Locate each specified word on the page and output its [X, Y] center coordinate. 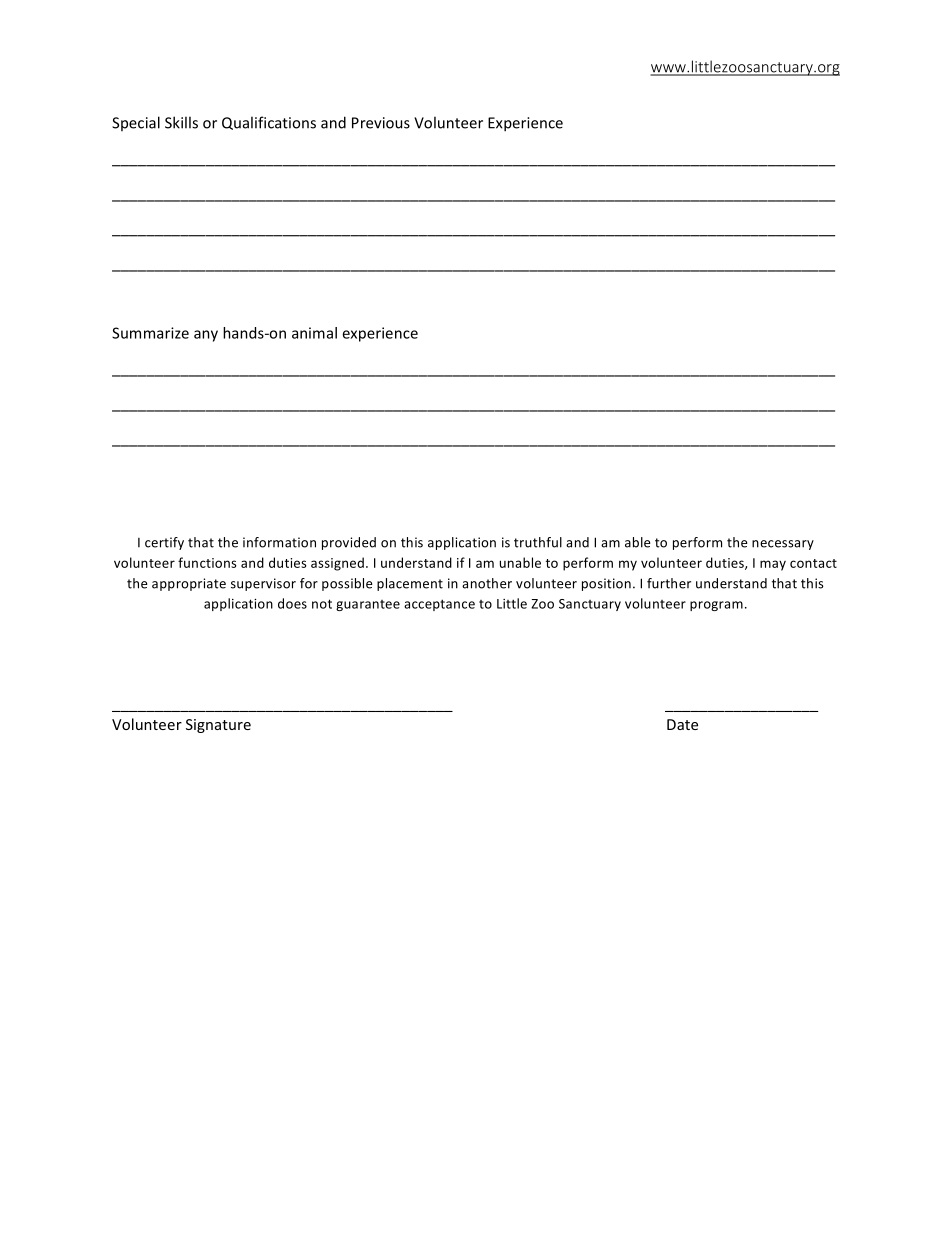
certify [164, 543]
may [773, 565]
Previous [381, 123]
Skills [181, 122]
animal [314, 333]
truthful [538, 542]
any [206, 336]
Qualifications [269, 123]
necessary [783, 545]
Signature [218, 726]
